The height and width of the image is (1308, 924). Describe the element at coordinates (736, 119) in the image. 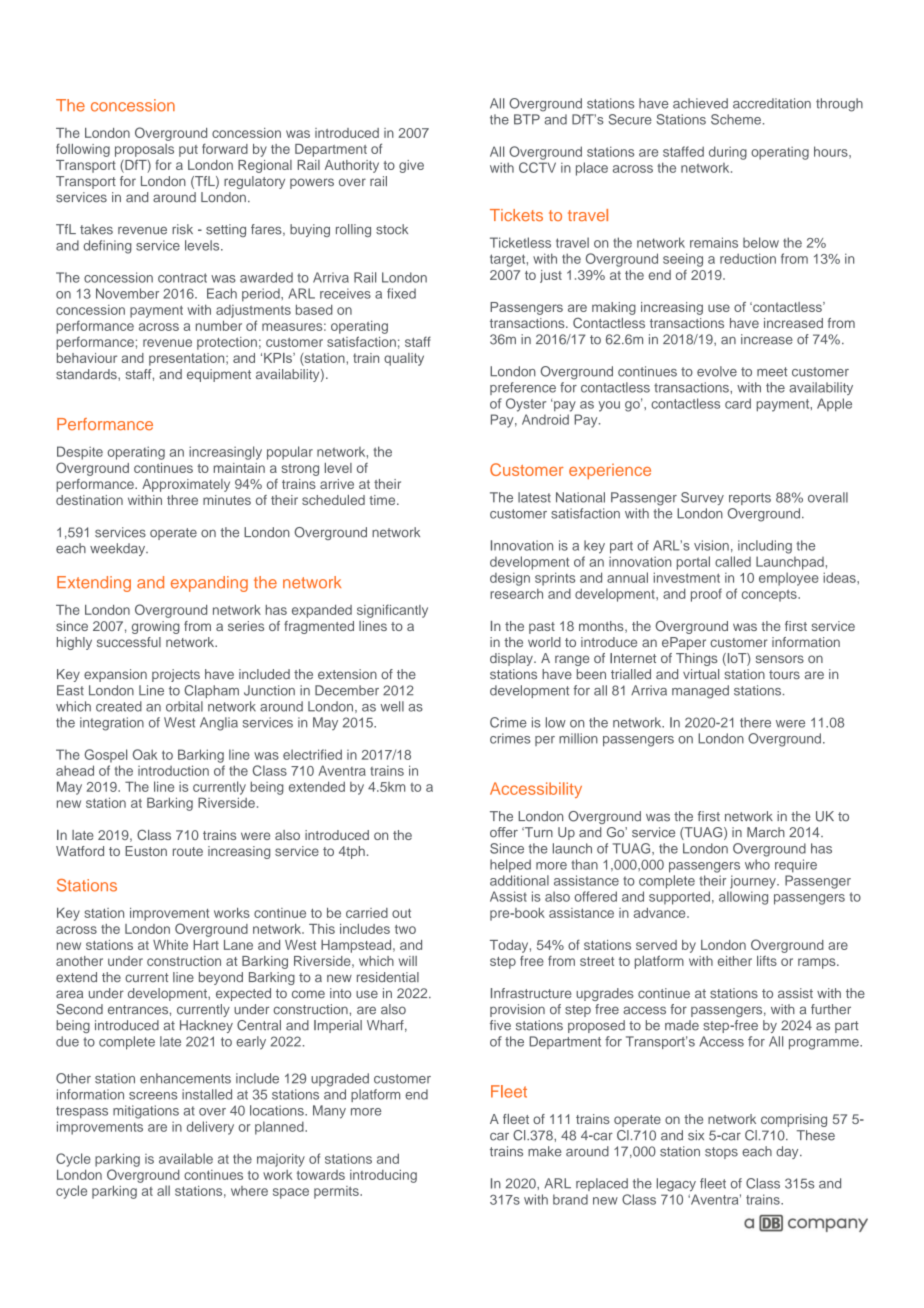

I see `Scheme` at that location.
